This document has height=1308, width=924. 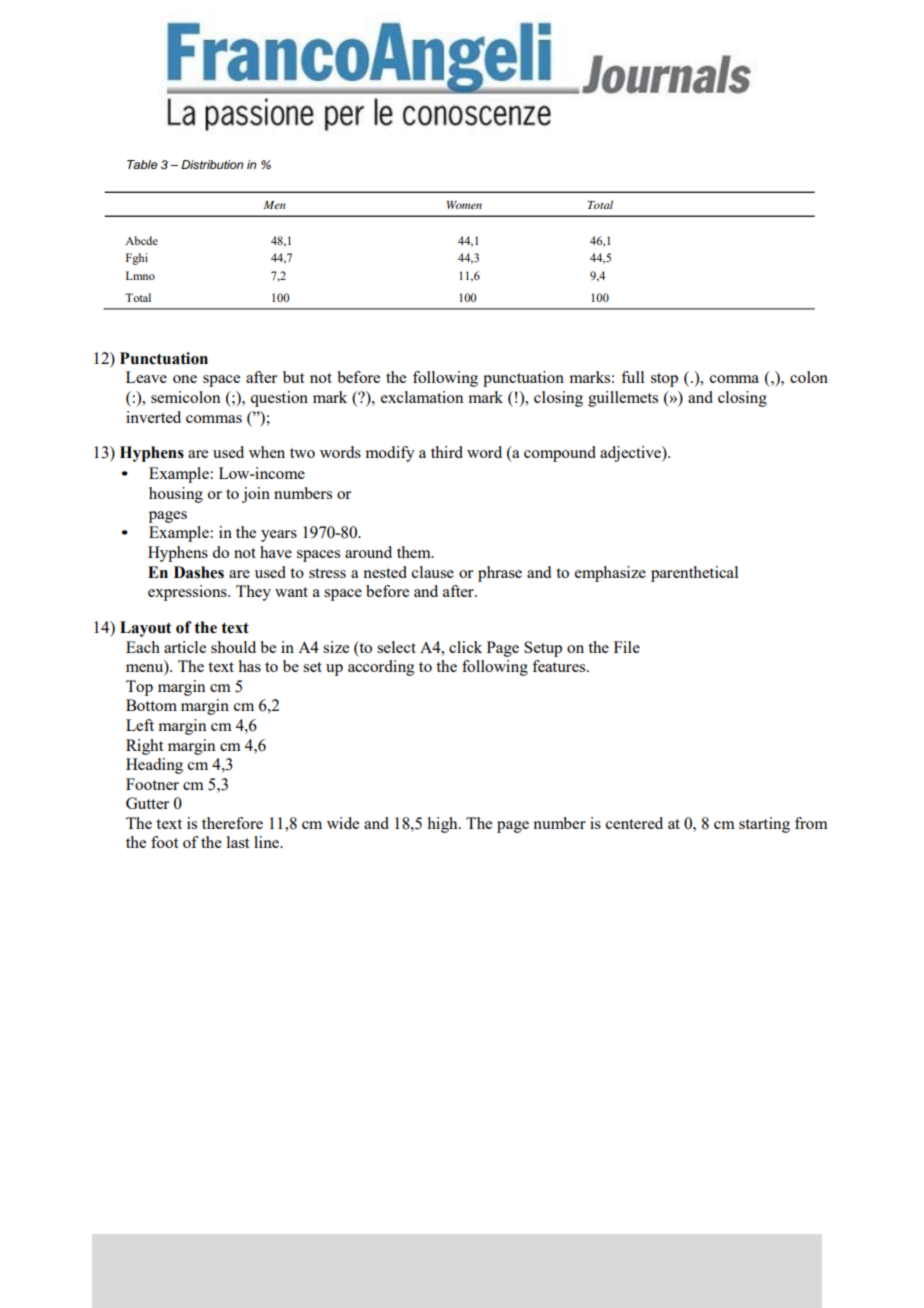 I want to click on compound, so click(x=560, y=454).
